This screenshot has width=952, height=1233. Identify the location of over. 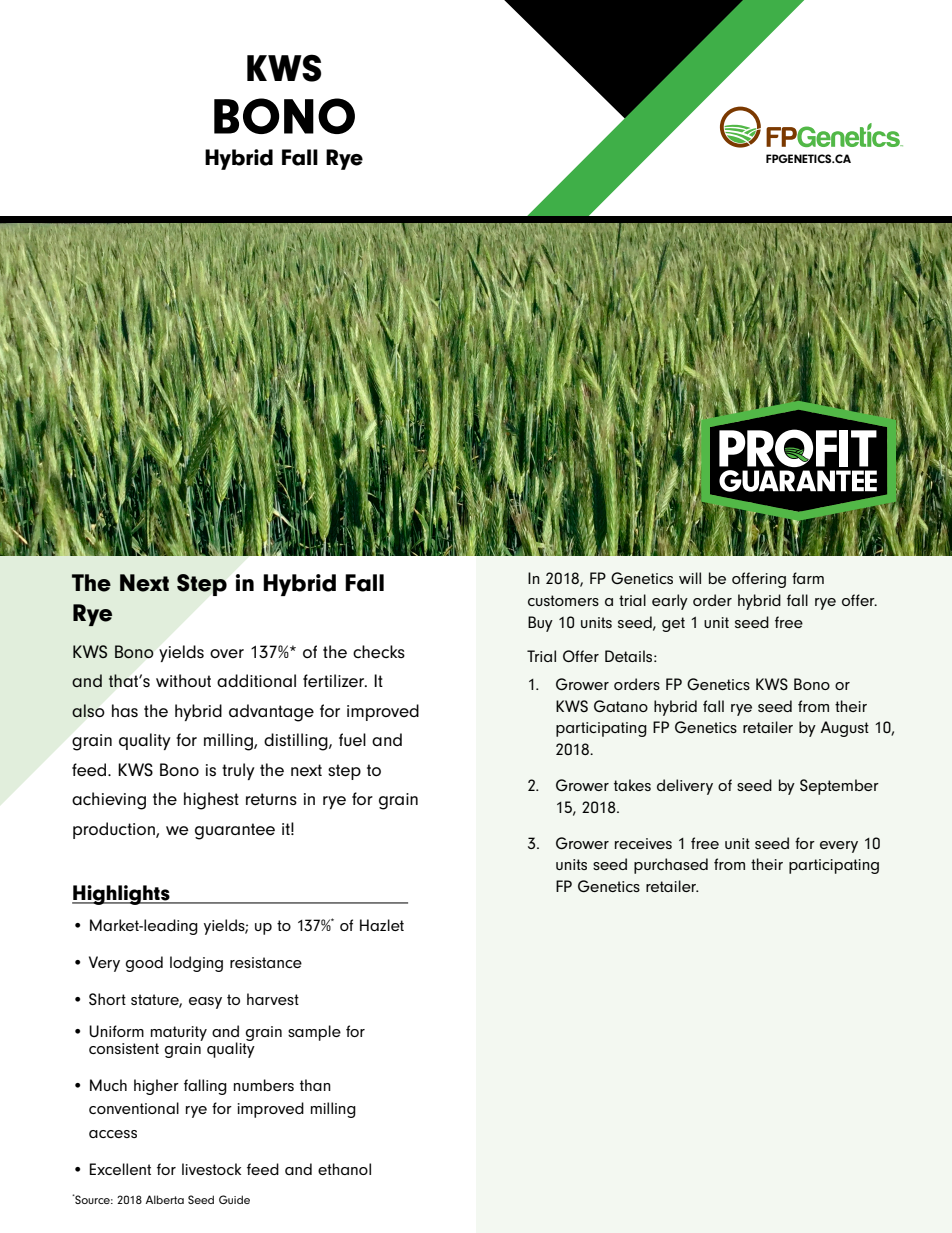
(227, 653).
